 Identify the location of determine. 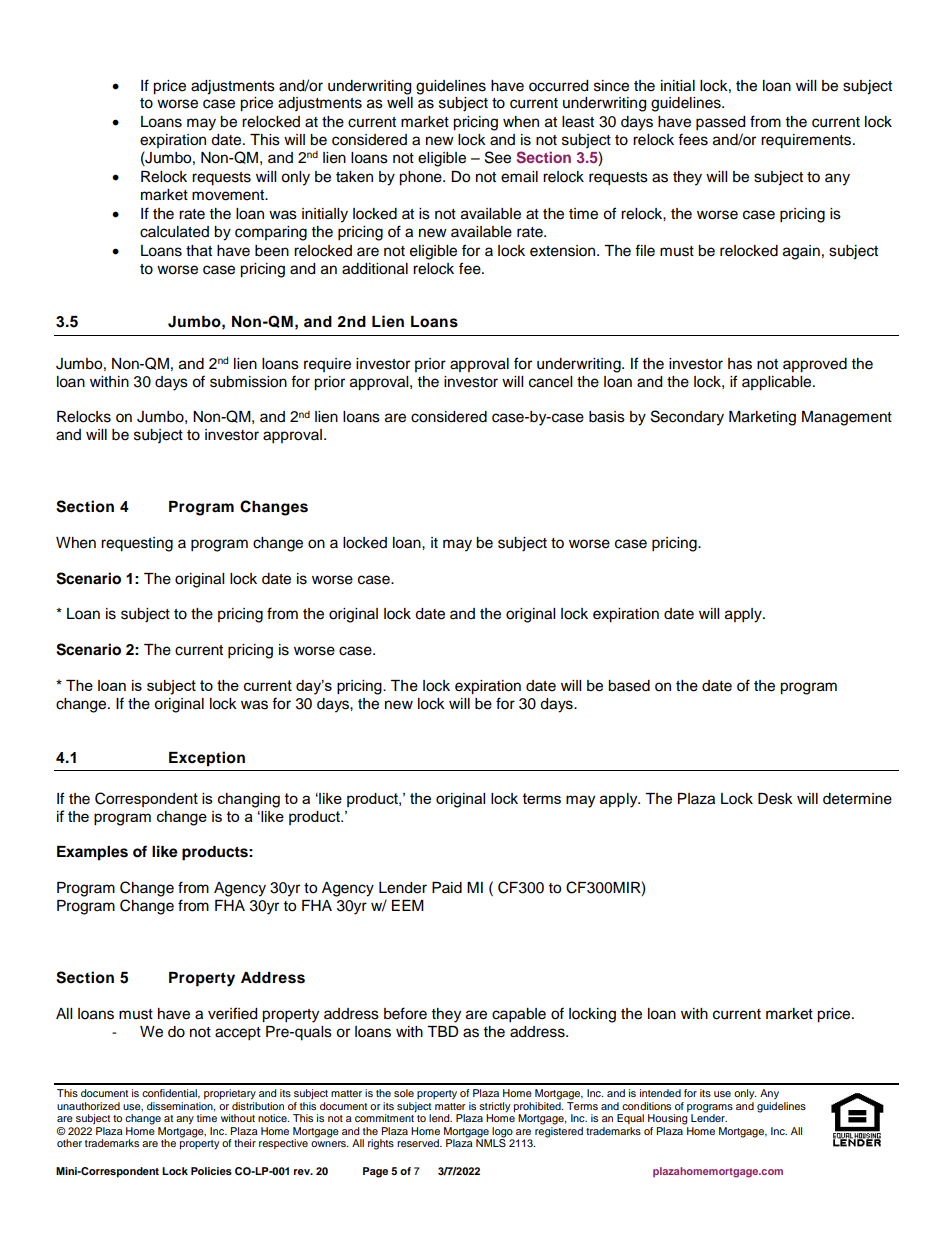
(857, 799).
